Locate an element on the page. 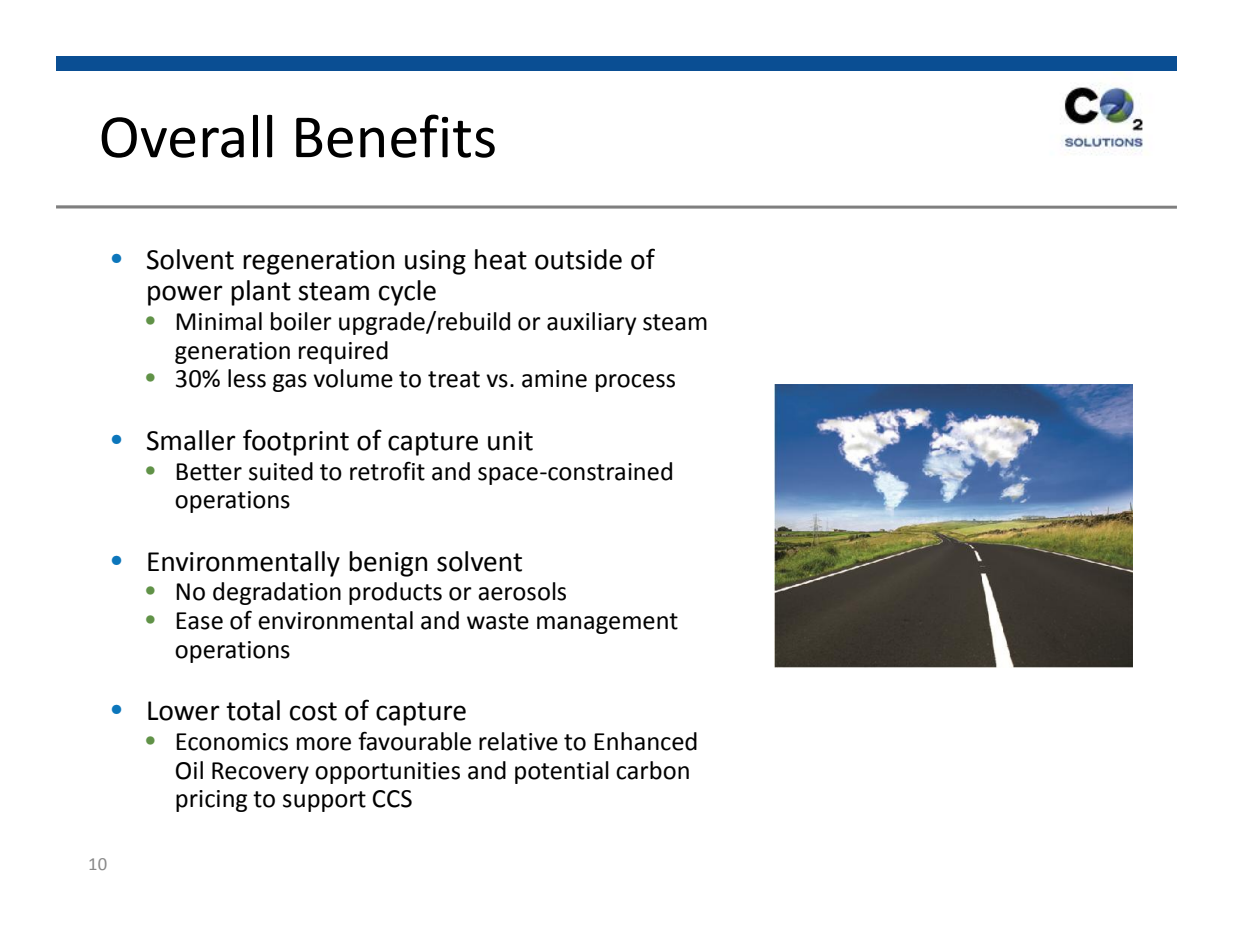 This document has height=952, width=1233. outside is located at coordinates (578, 259).
